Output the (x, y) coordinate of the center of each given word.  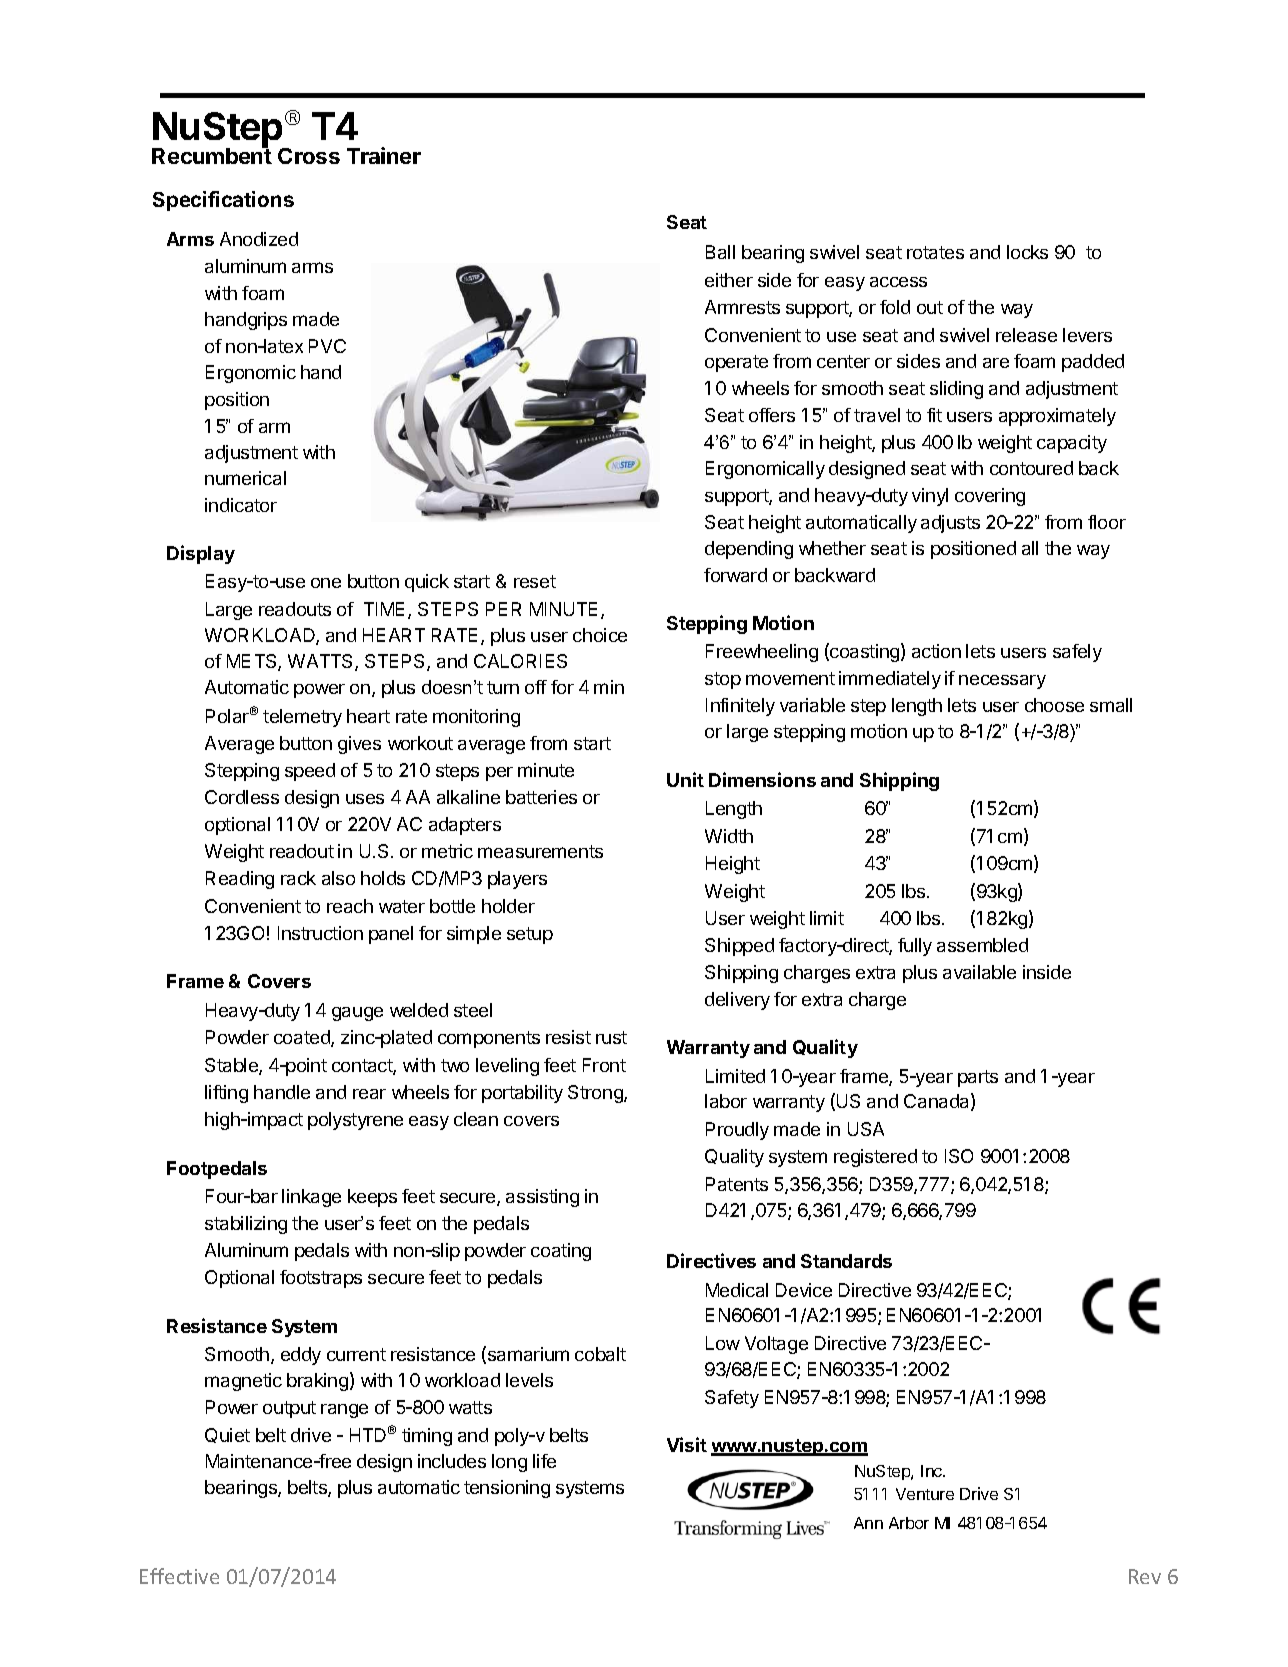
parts (978, 1078)
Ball (720, 252)
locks (1027, 252)
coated (303, 1038)
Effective (179, 1576)
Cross (309, 156)
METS (253, 662)
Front (604, 1065)
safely (1077, 653)
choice (600, 635)
